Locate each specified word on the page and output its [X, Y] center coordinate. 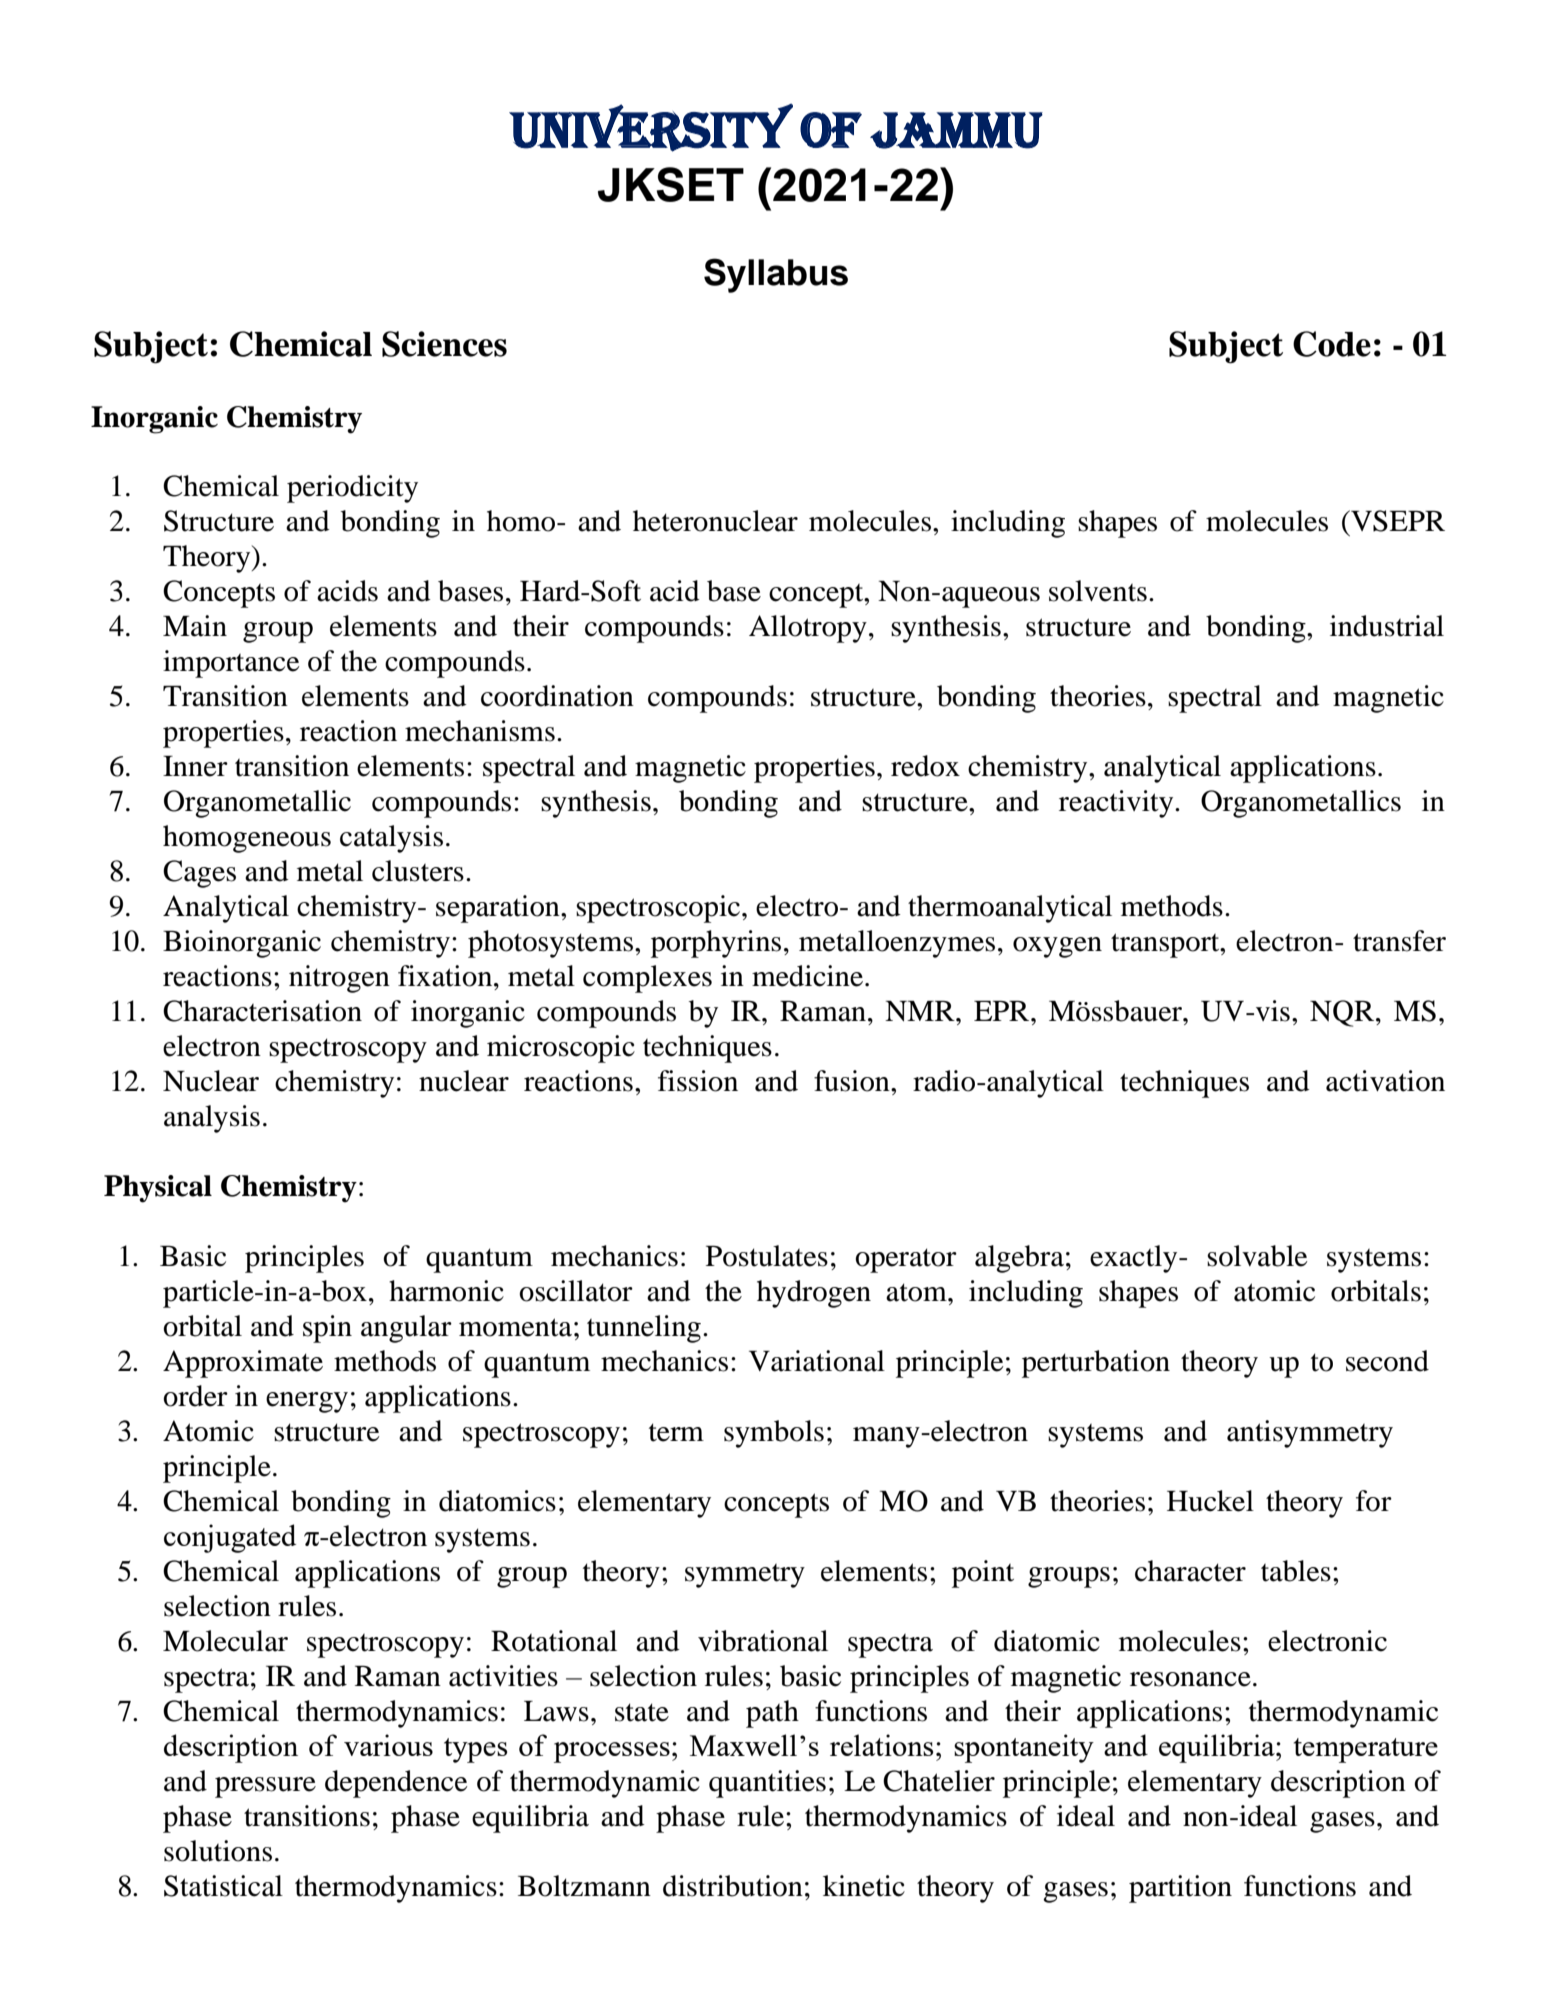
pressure [265, 1787]
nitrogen [339, 979]
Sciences [444, 344]
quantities [767, 1784]
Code [1332, 344]
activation [1385, 1081]
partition [1180, 1889]
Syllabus [776, 275]
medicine [807, 976]
